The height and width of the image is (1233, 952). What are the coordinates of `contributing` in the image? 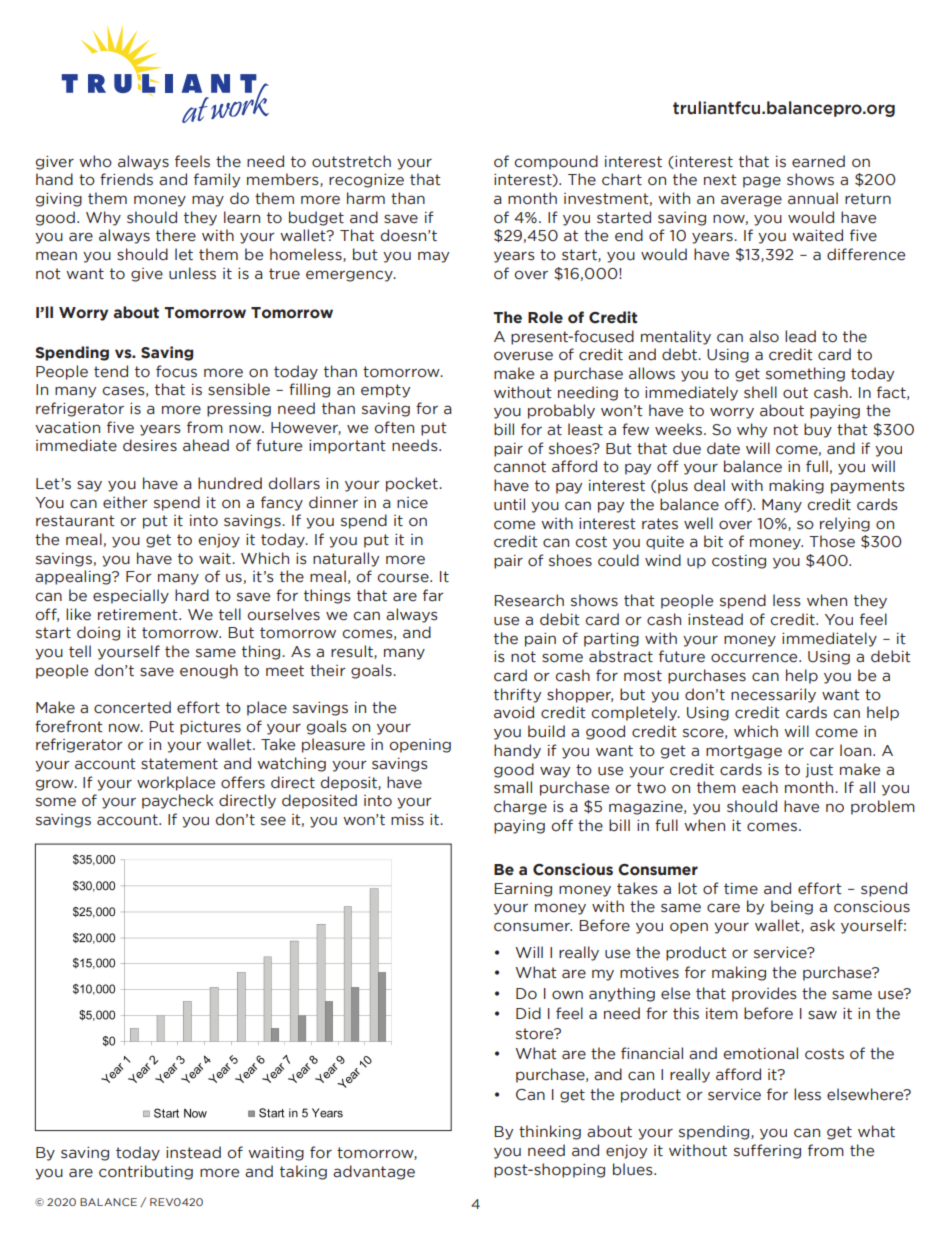 It's located at (146, 1172).
